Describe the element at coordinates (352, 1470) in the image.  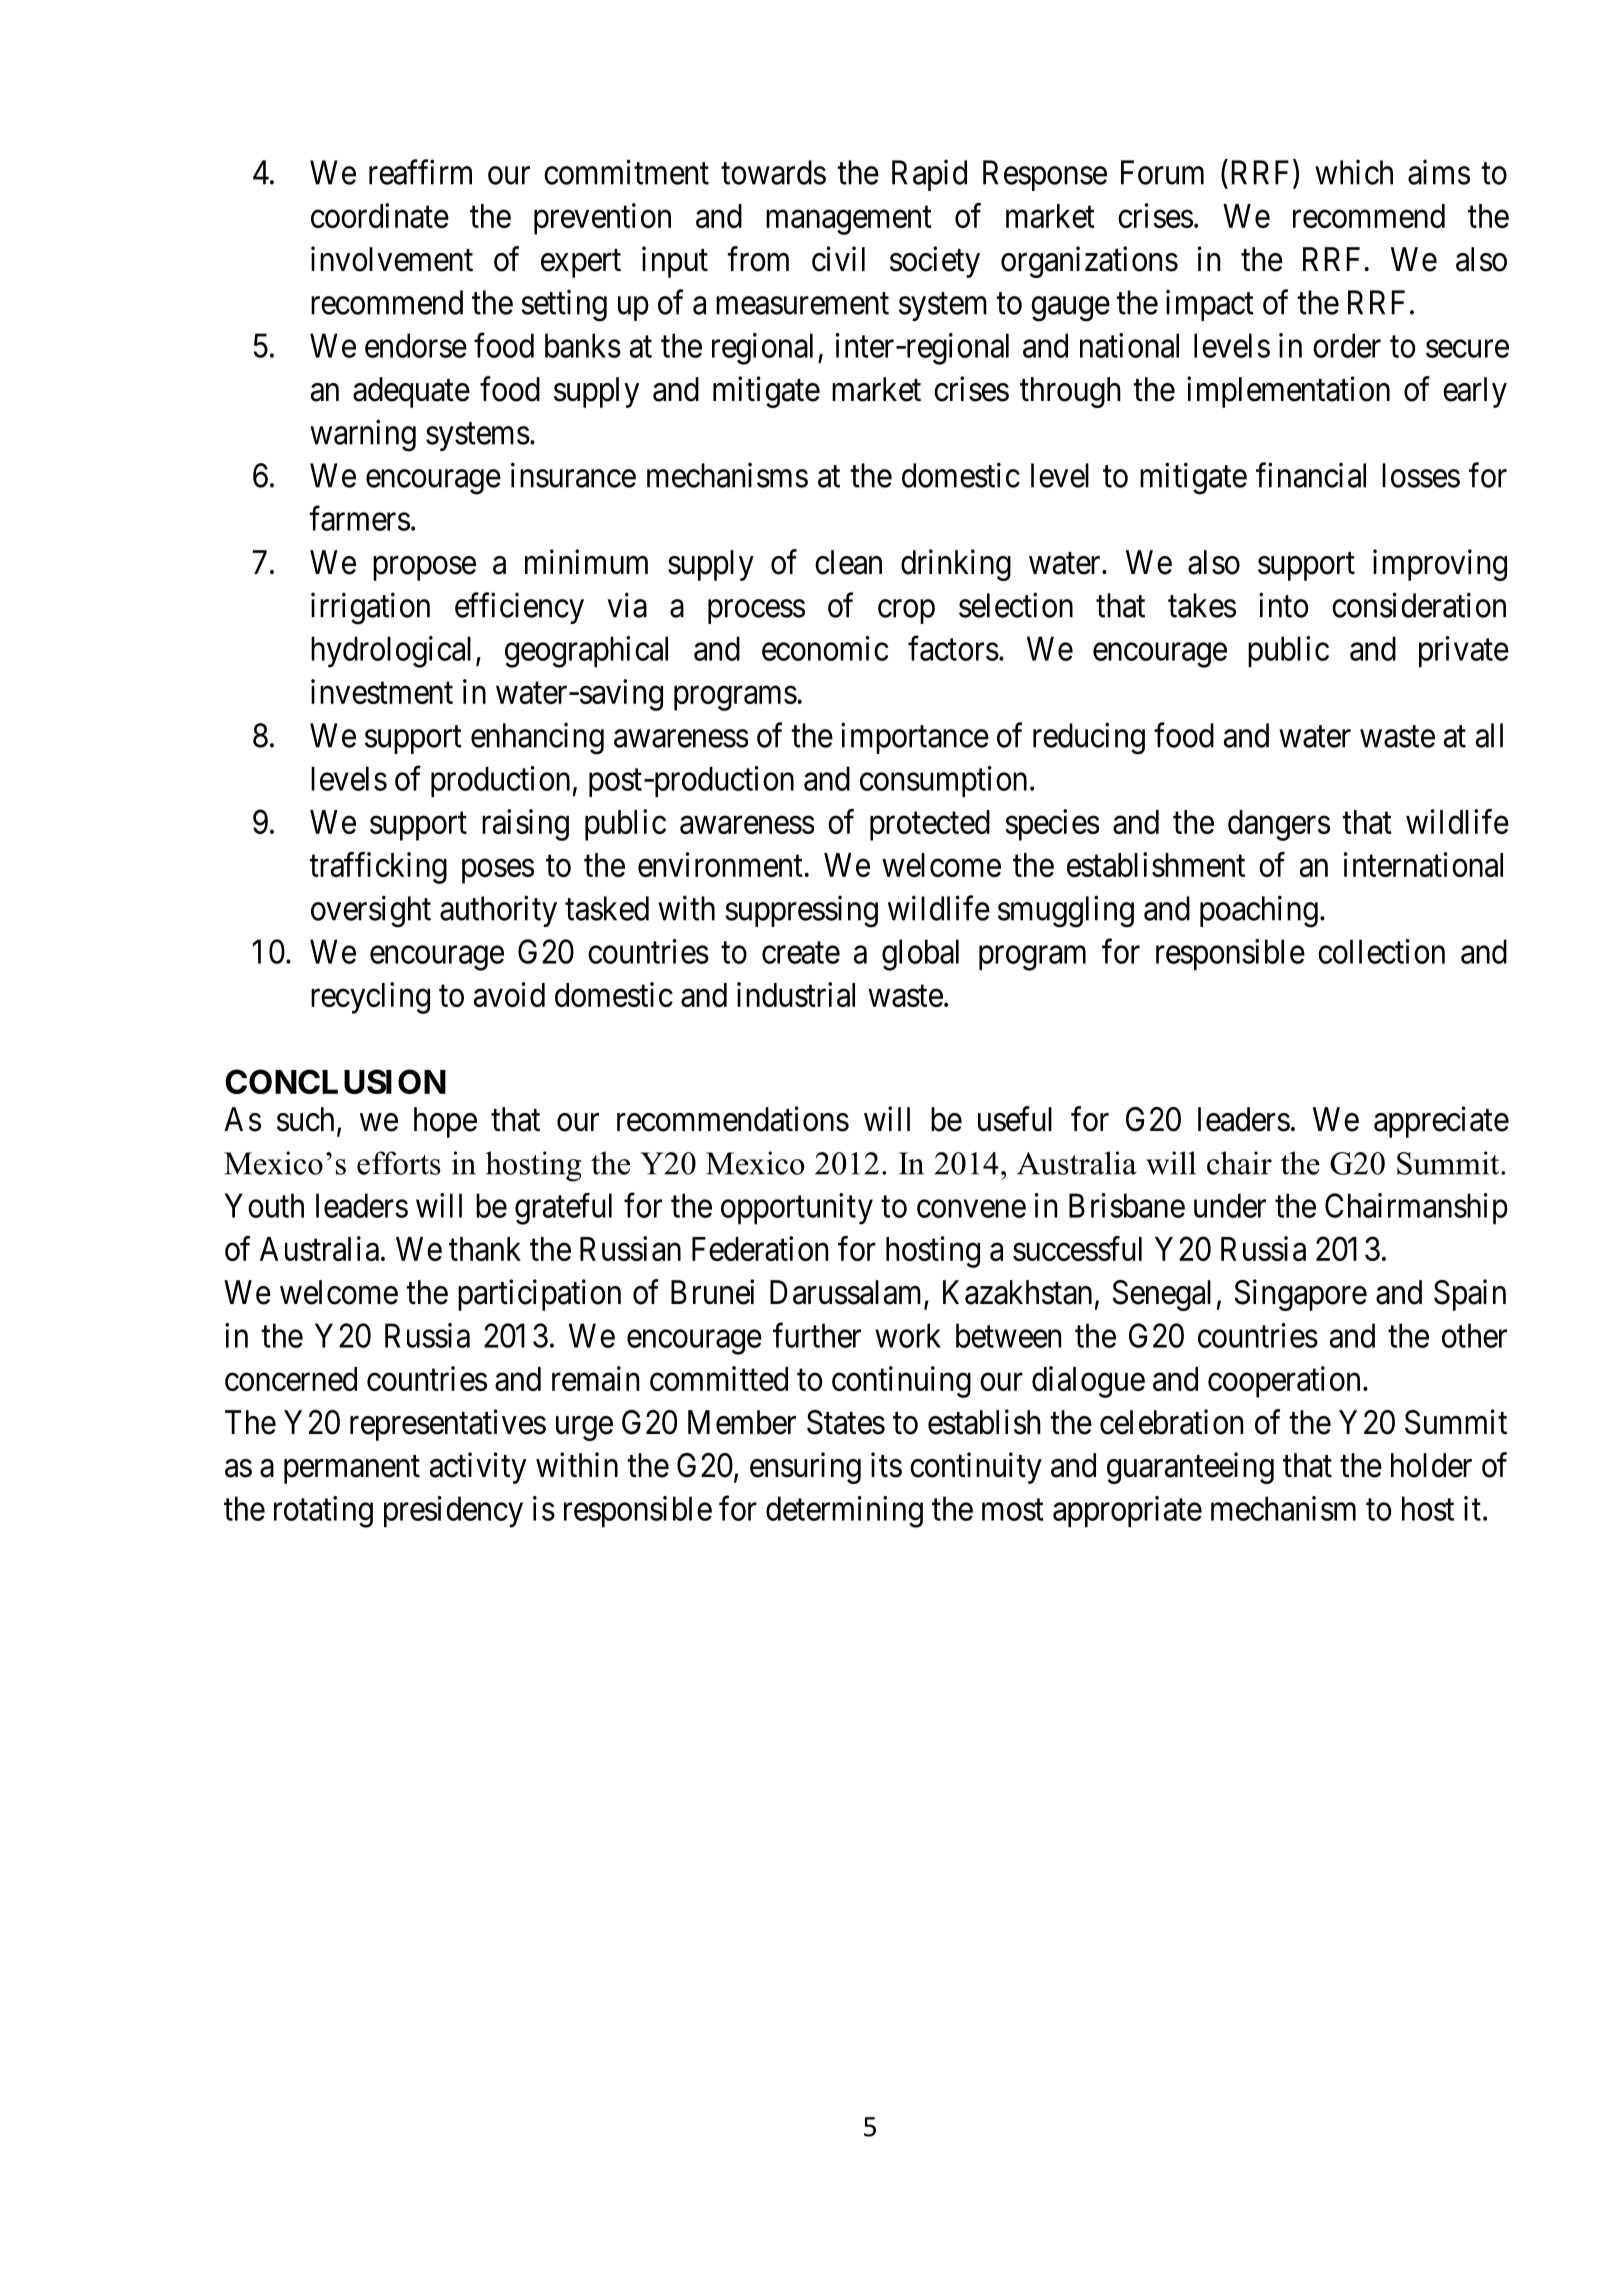
I see `permanent` at that location.
